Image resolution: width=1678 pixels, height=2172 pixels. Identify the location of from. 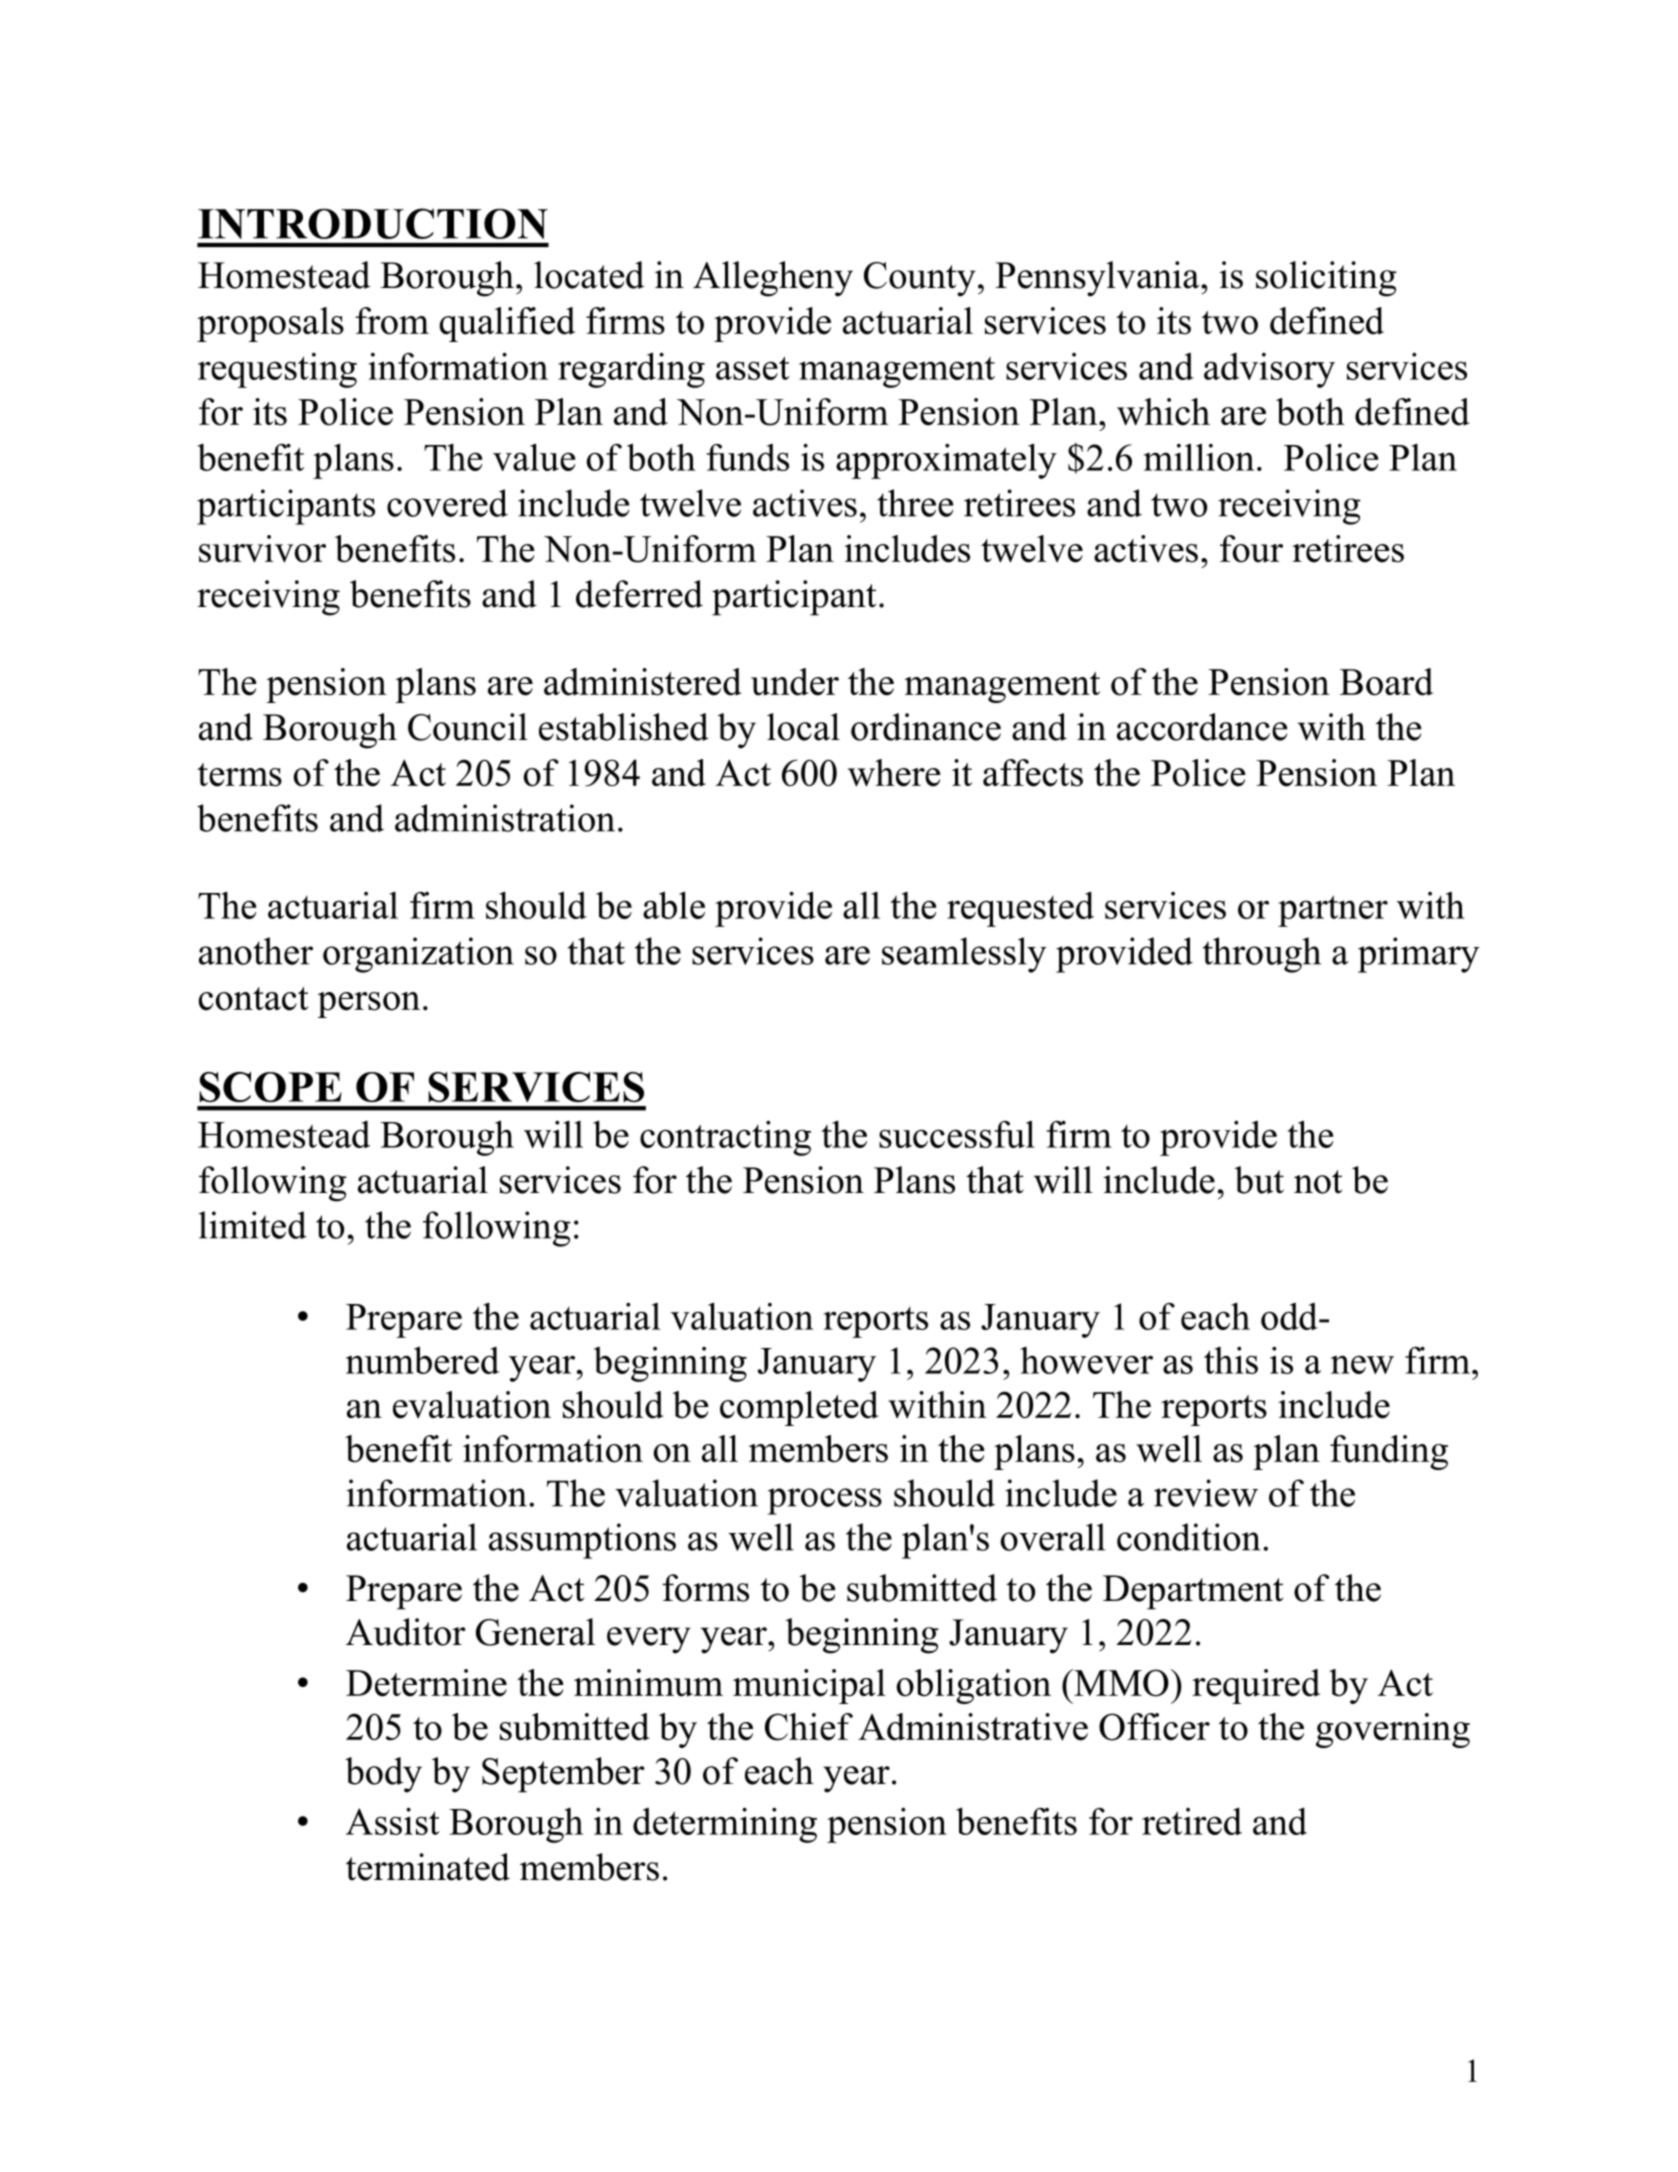
(392, 321).
